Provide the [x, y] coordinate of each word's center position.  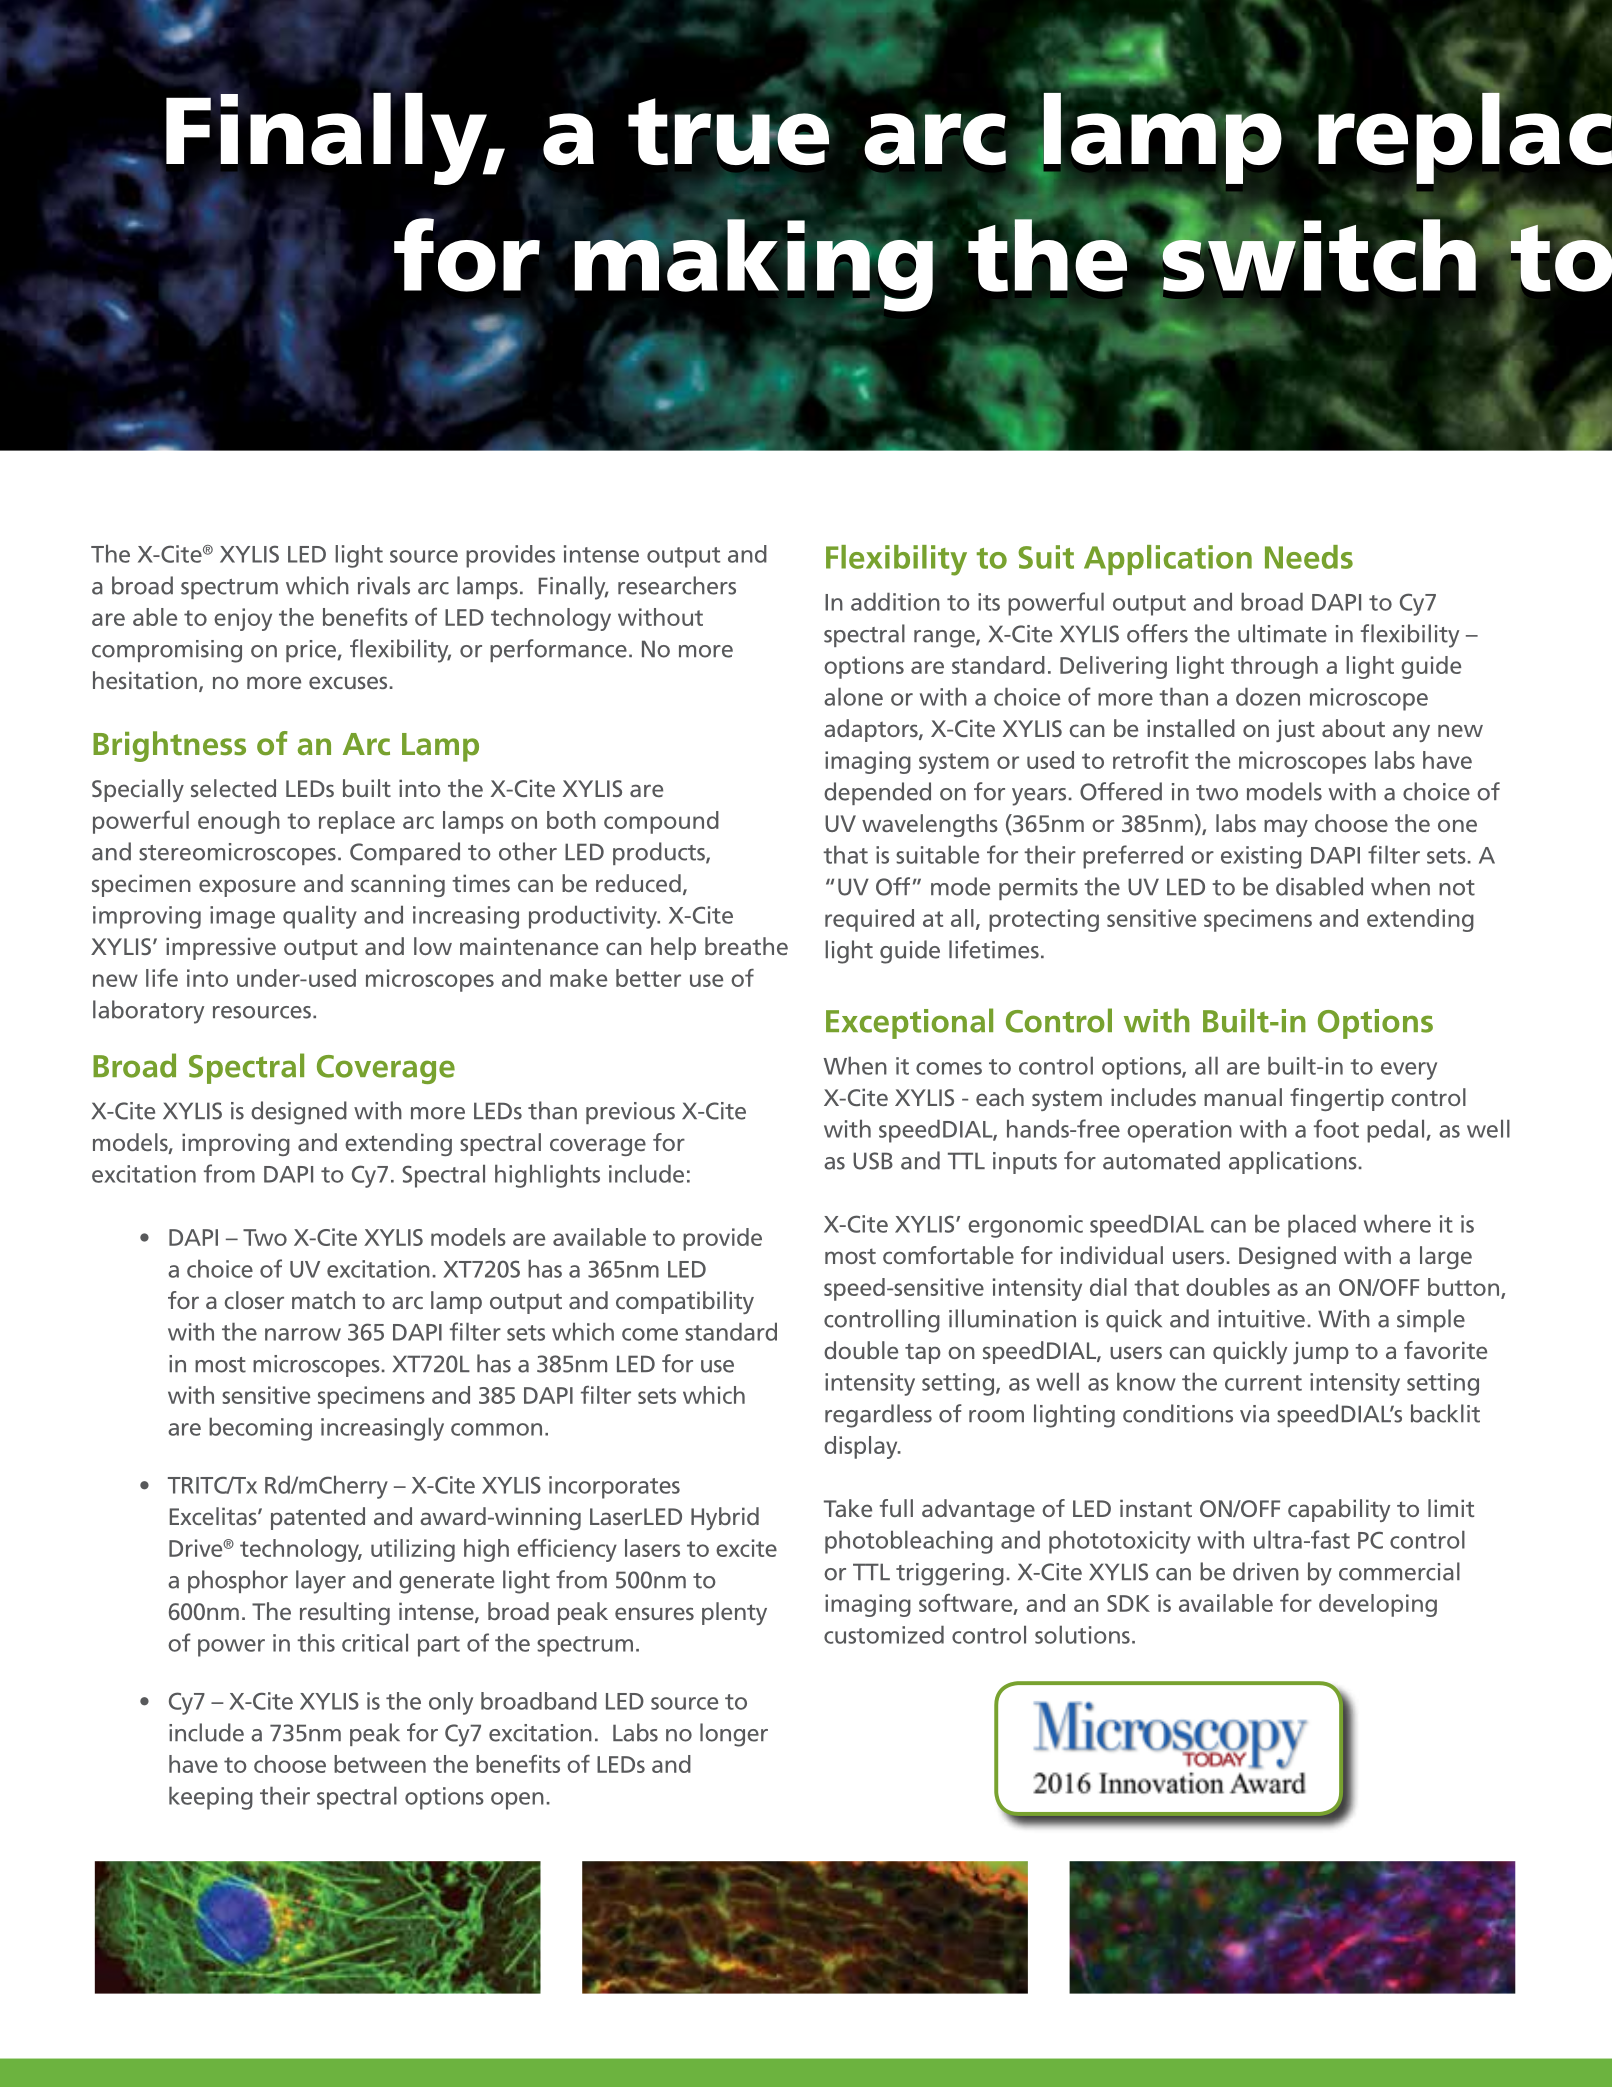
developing [1378, 1605]
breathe [746, 946]
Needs [1309, 557]
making [754, 268]
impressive [221, 948]
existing [1261, 857]
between [380, 1764]
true [728, 134]
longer [734, 1735]
